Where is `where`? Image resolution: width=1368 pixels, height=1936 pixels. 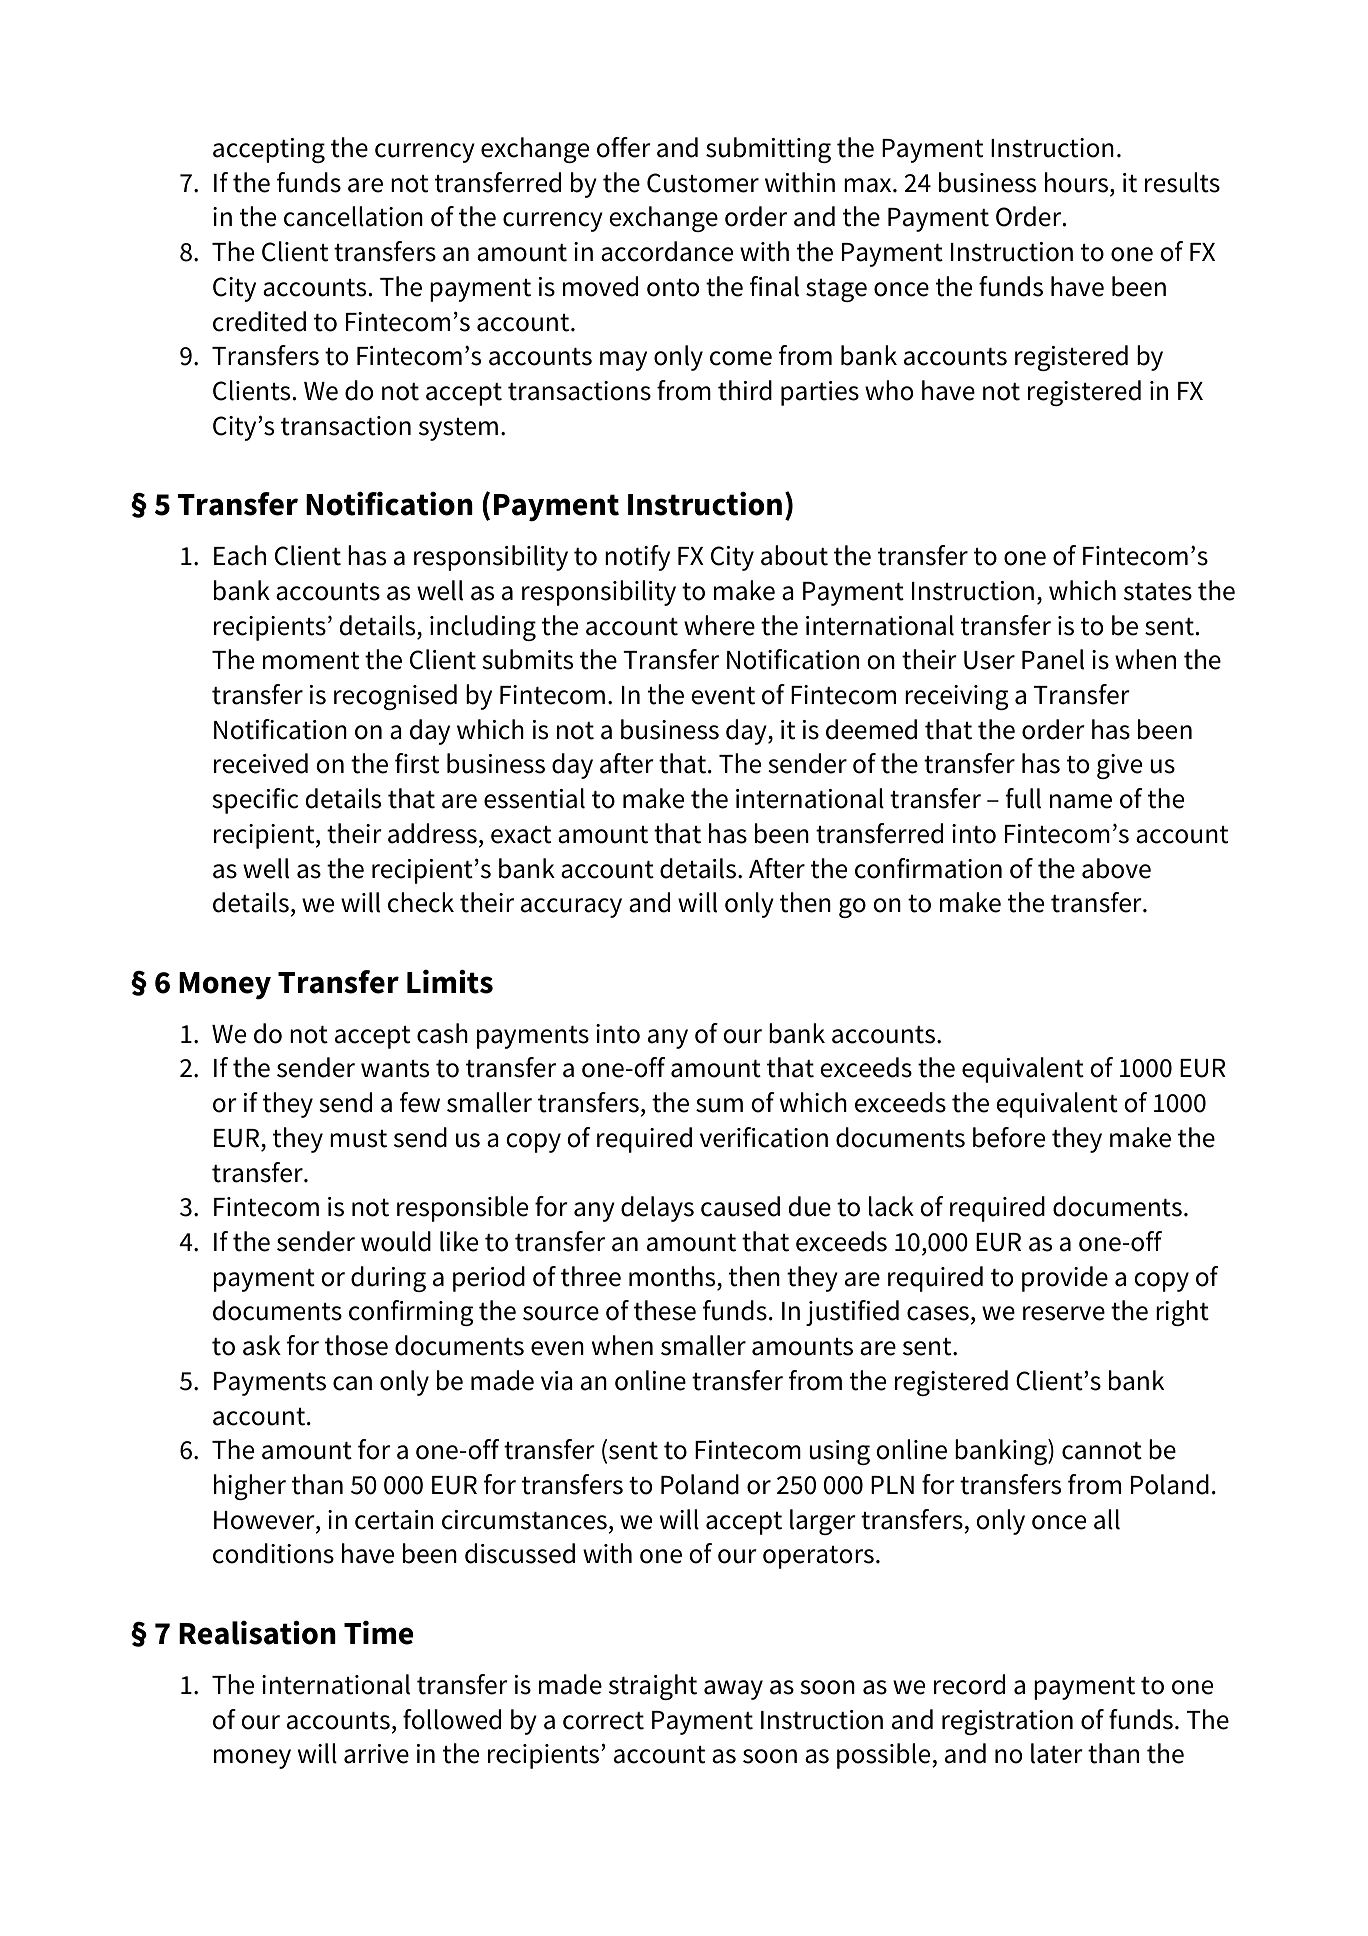
where is located at coordinates (719, 625).
